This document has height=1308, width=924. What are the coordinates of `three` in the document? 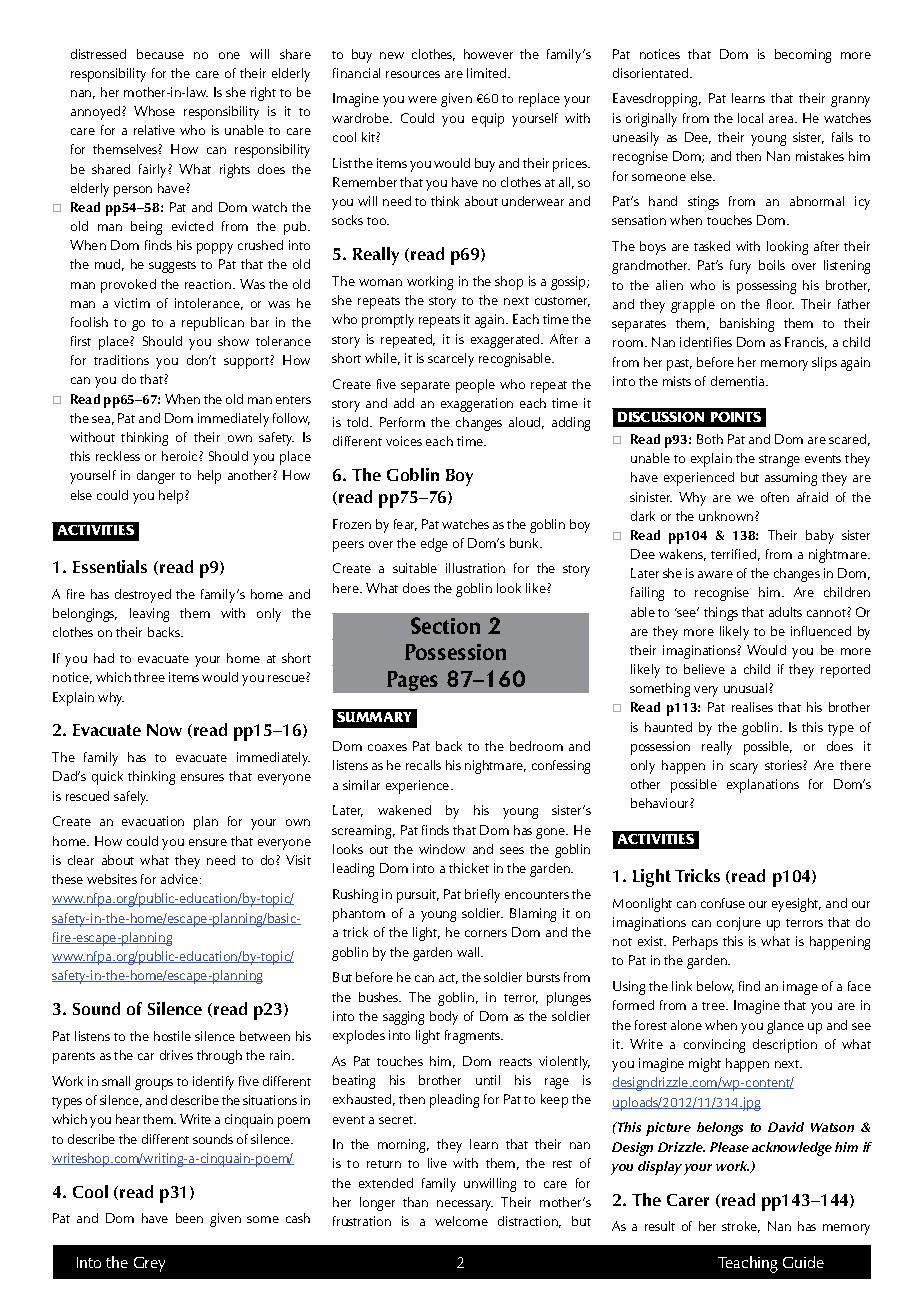 It's located at (149, 677).
